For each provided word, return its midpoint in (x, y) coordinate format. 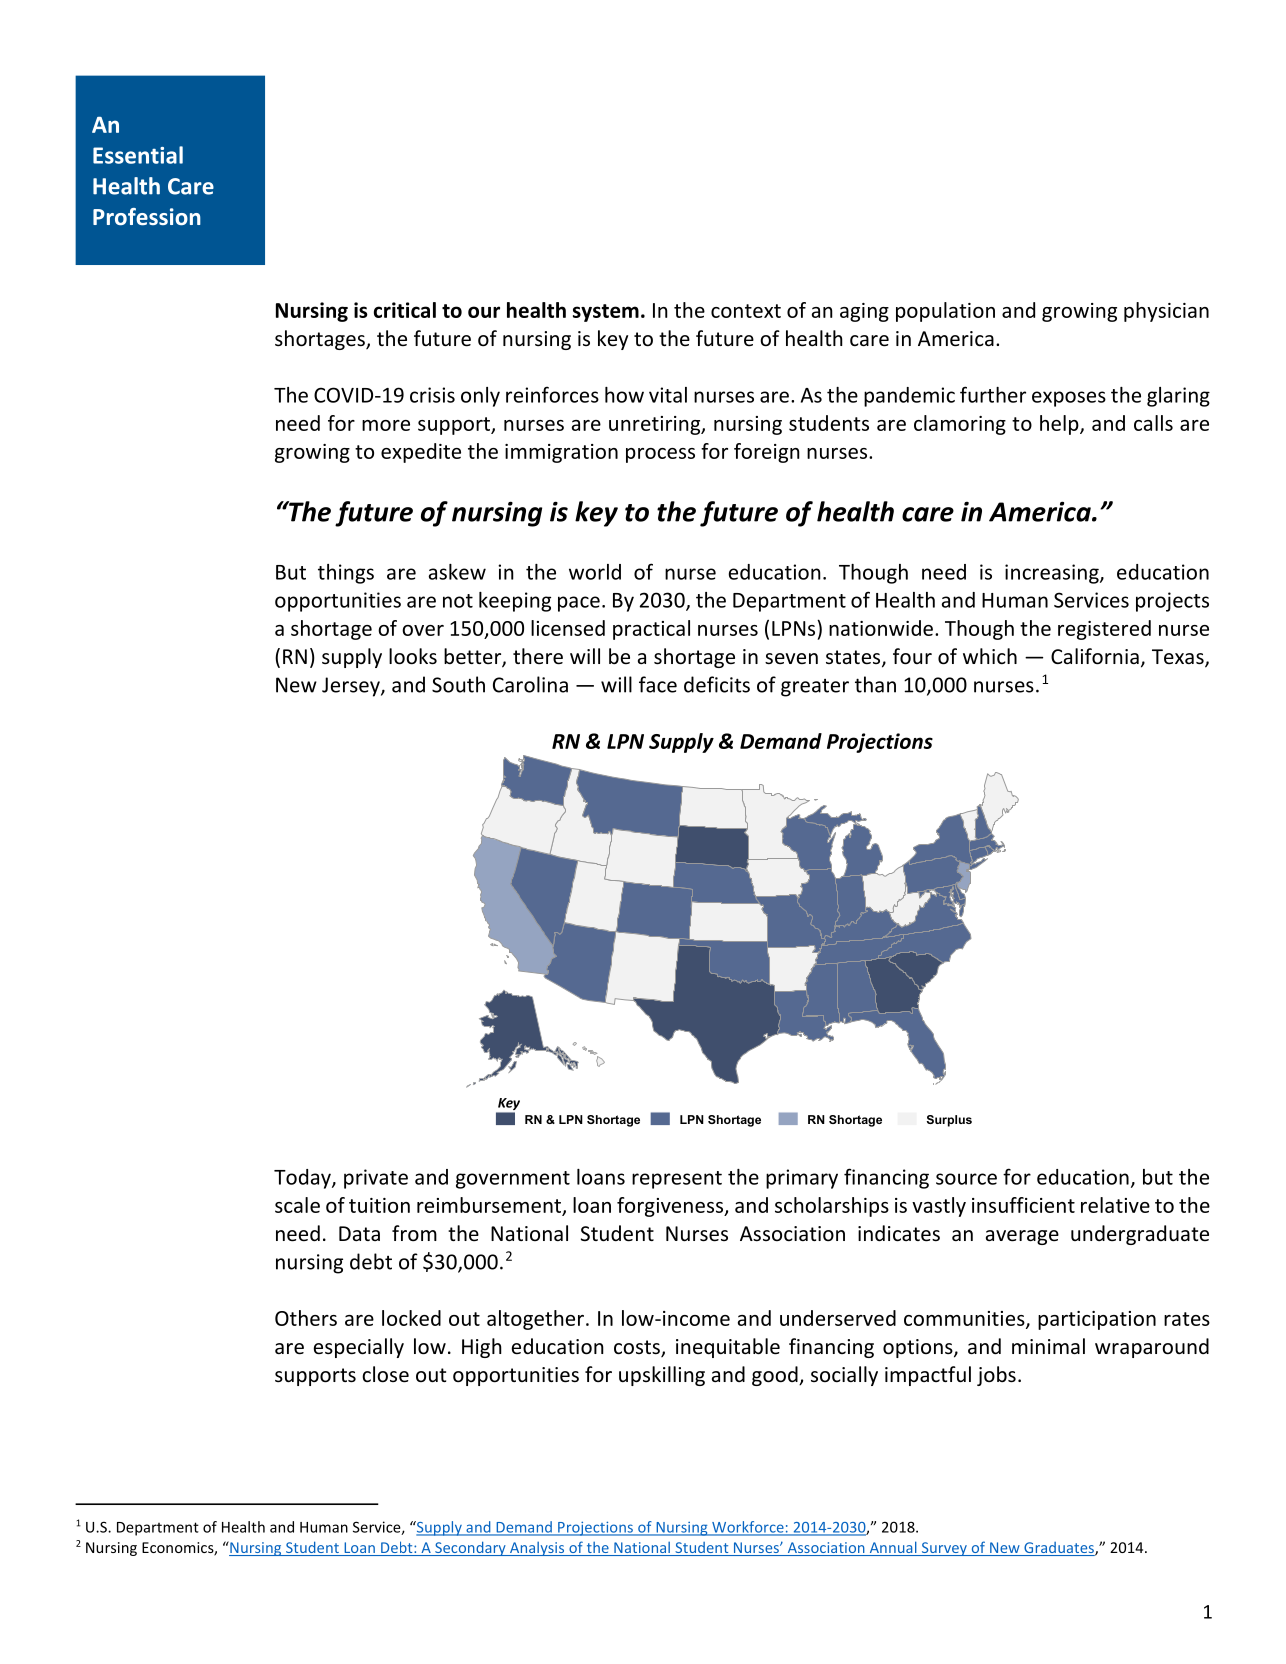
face (658, 684)
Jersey (352, 687)
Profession (147, 216)
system (606, 313)
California (1095, 656)
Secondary (470, 1548)
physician (1166, 312)
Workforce (748, 1528)
